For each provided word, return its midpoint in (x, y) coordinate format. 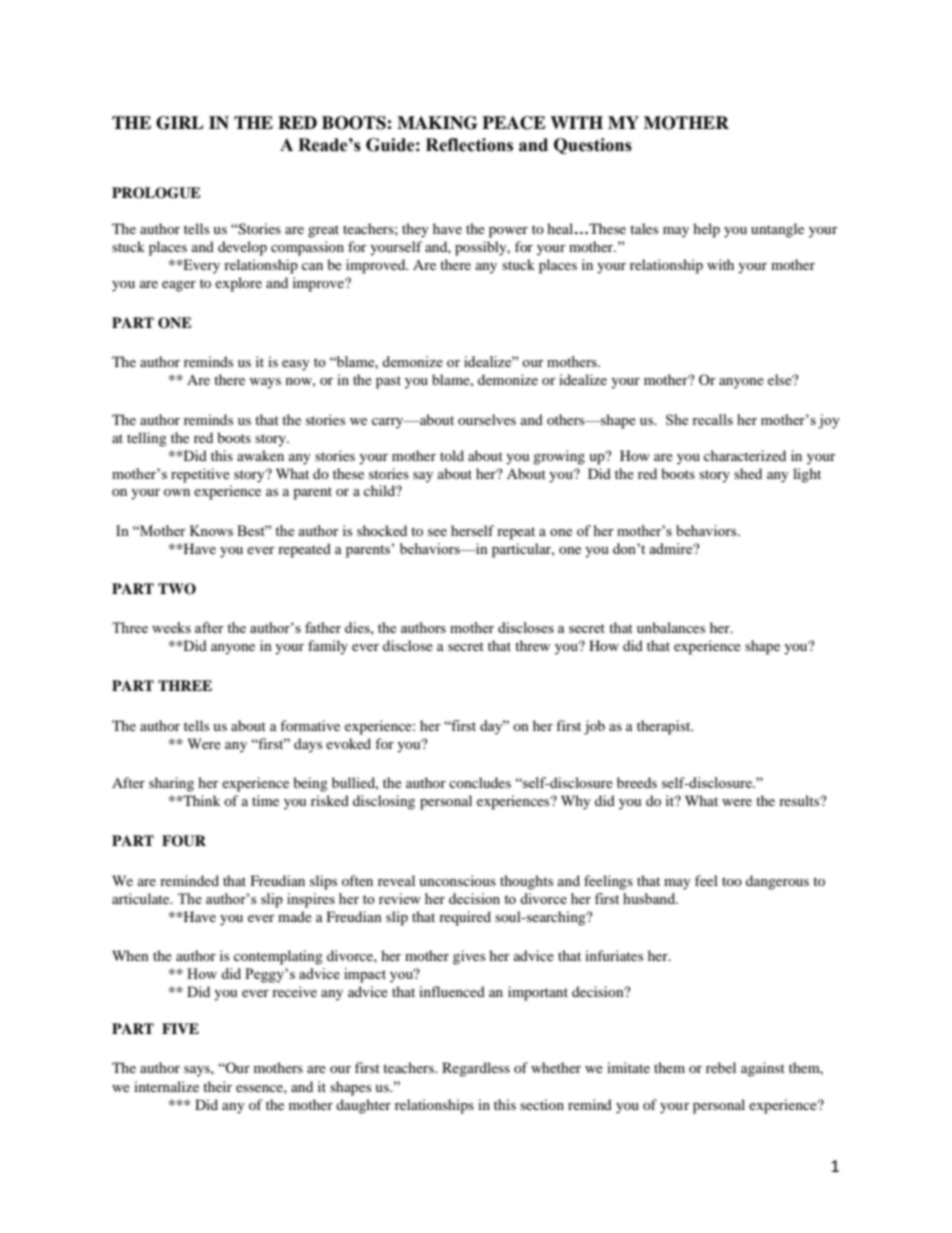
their (217, 1086)
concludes (480, 782)
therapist (665, 727)
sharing (171, 784)
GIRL (180, 123)
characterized (745, 455)
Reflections (469, 145)
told (452, 455)
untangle (777, 230)
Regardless (476, 1069)
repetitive (200, 475)
